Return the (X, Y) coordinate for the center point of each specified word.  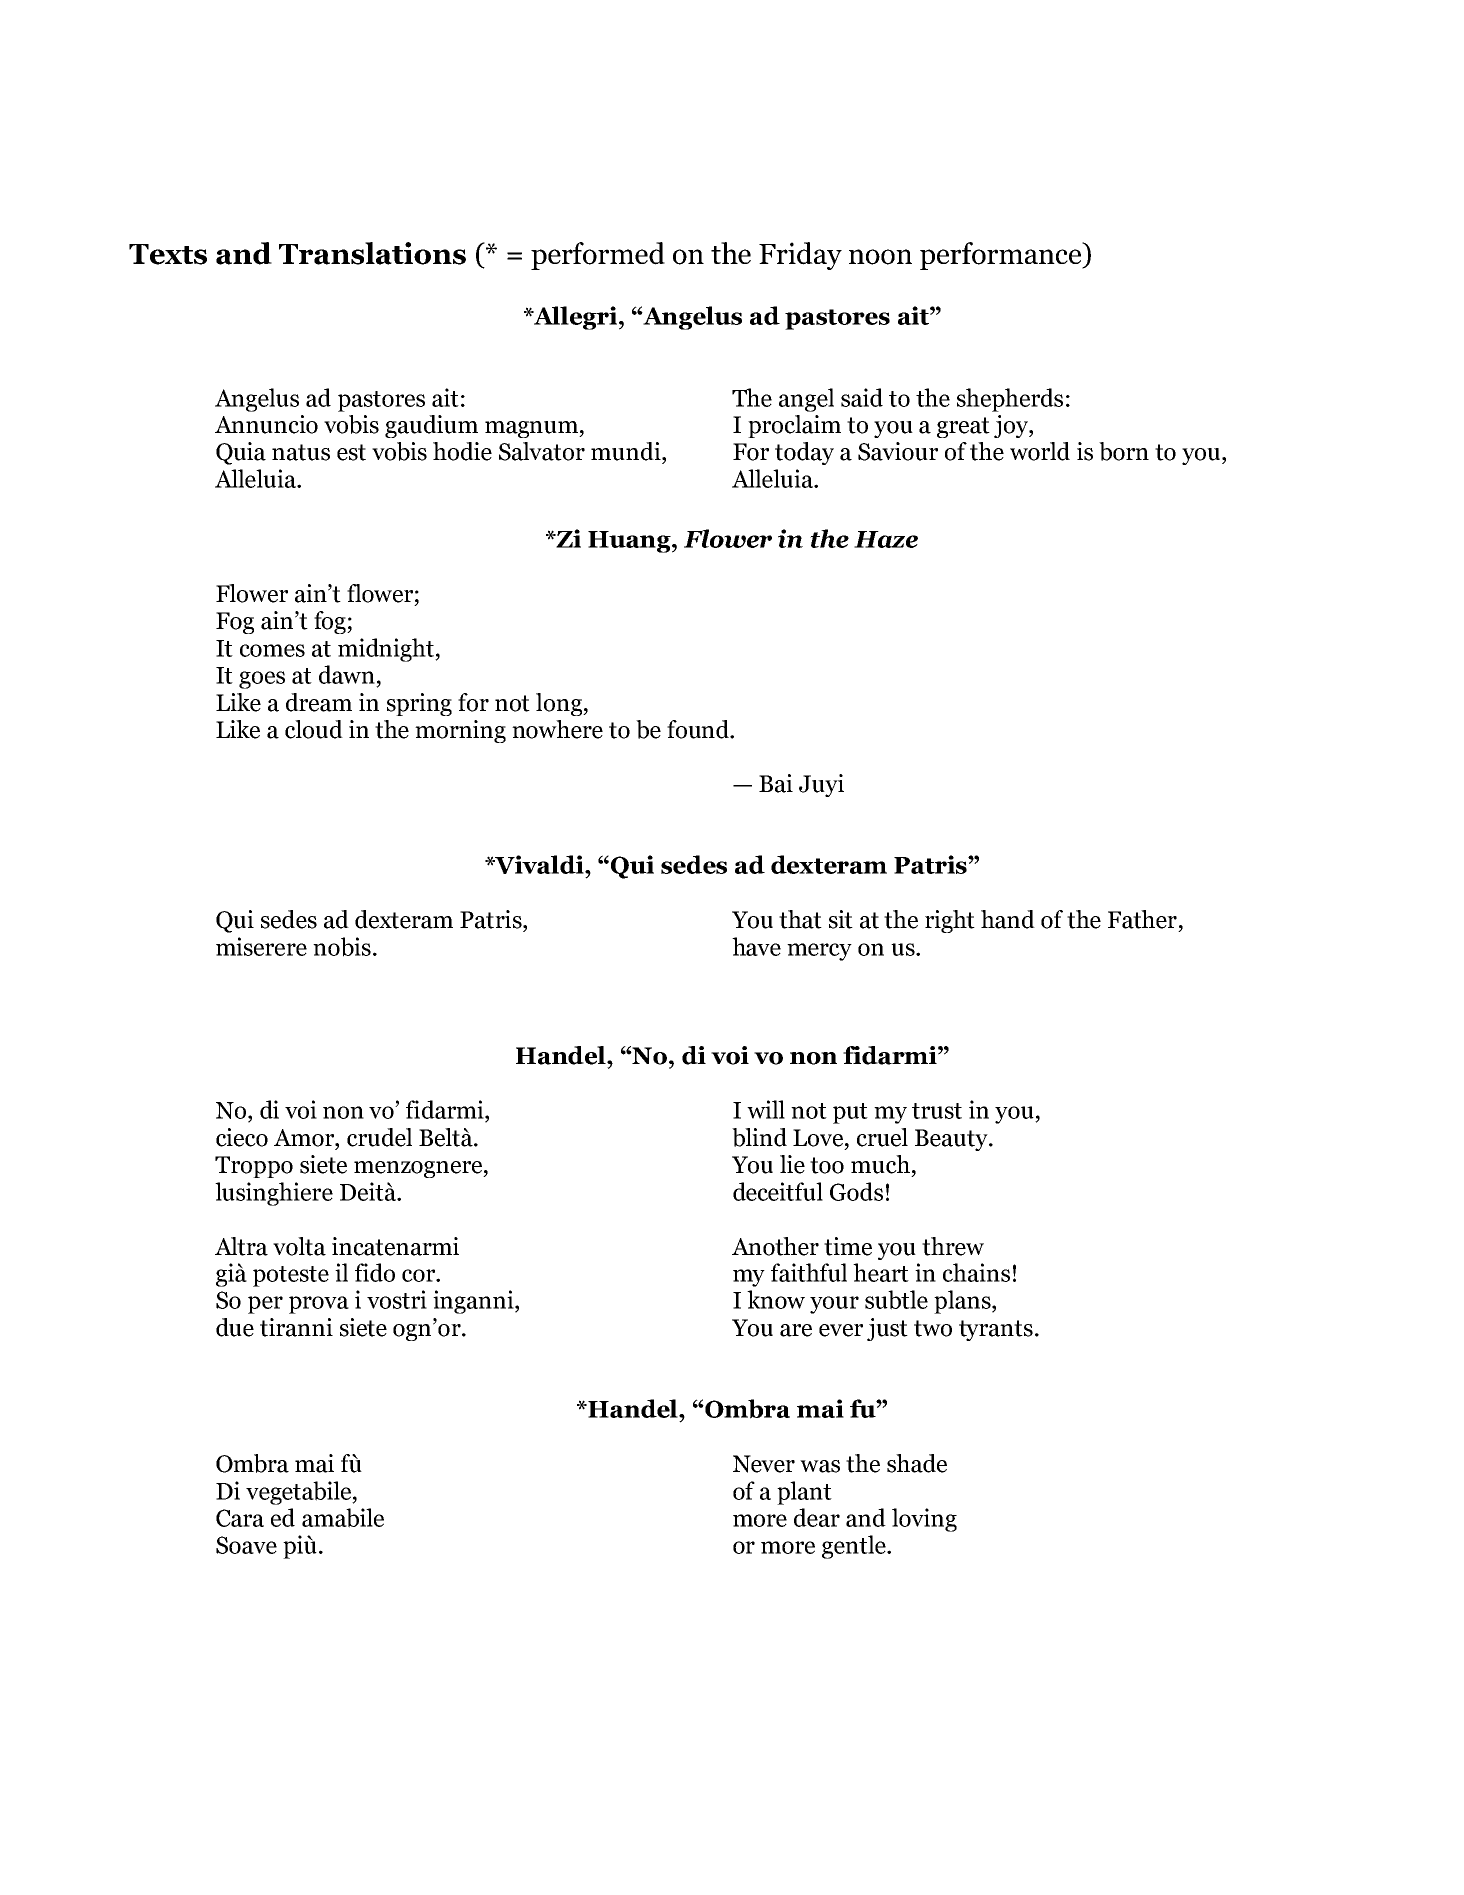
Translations (372, 253)
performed (598, 256)
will (766, 1109)
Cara (240, 1518)
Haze (886, 539)
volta (299, 1246)
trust (937, 1111)
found (699, 729)
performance (1002, 256)
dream (319, 702)
